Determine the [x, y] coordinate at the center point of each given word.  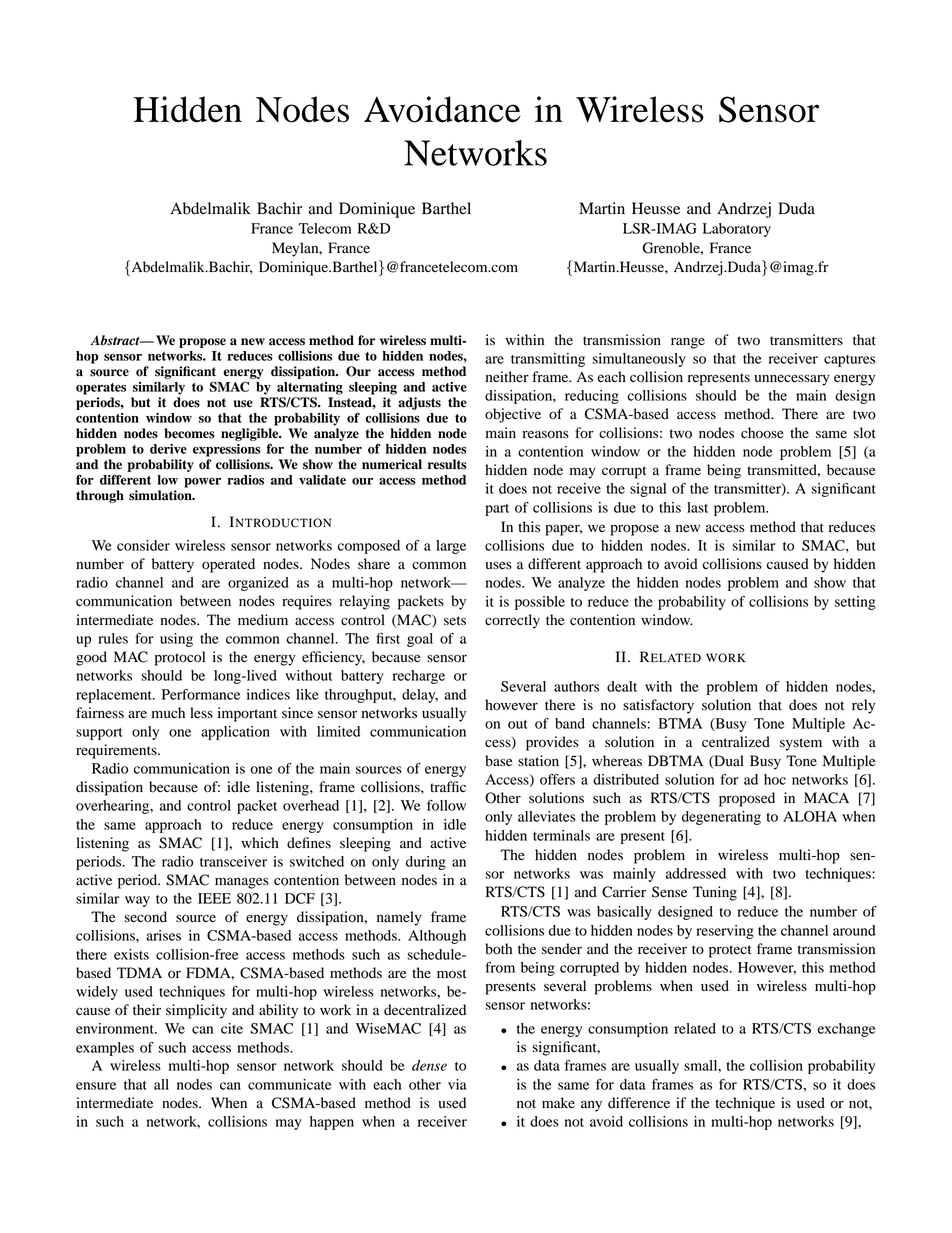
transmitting [548, 360]
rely [863, 706]
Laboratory [737, 230]
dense [429, 1065]
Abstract [116, 340]
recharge [419, 677]
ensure [96, 1086]
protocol [180, 658]
